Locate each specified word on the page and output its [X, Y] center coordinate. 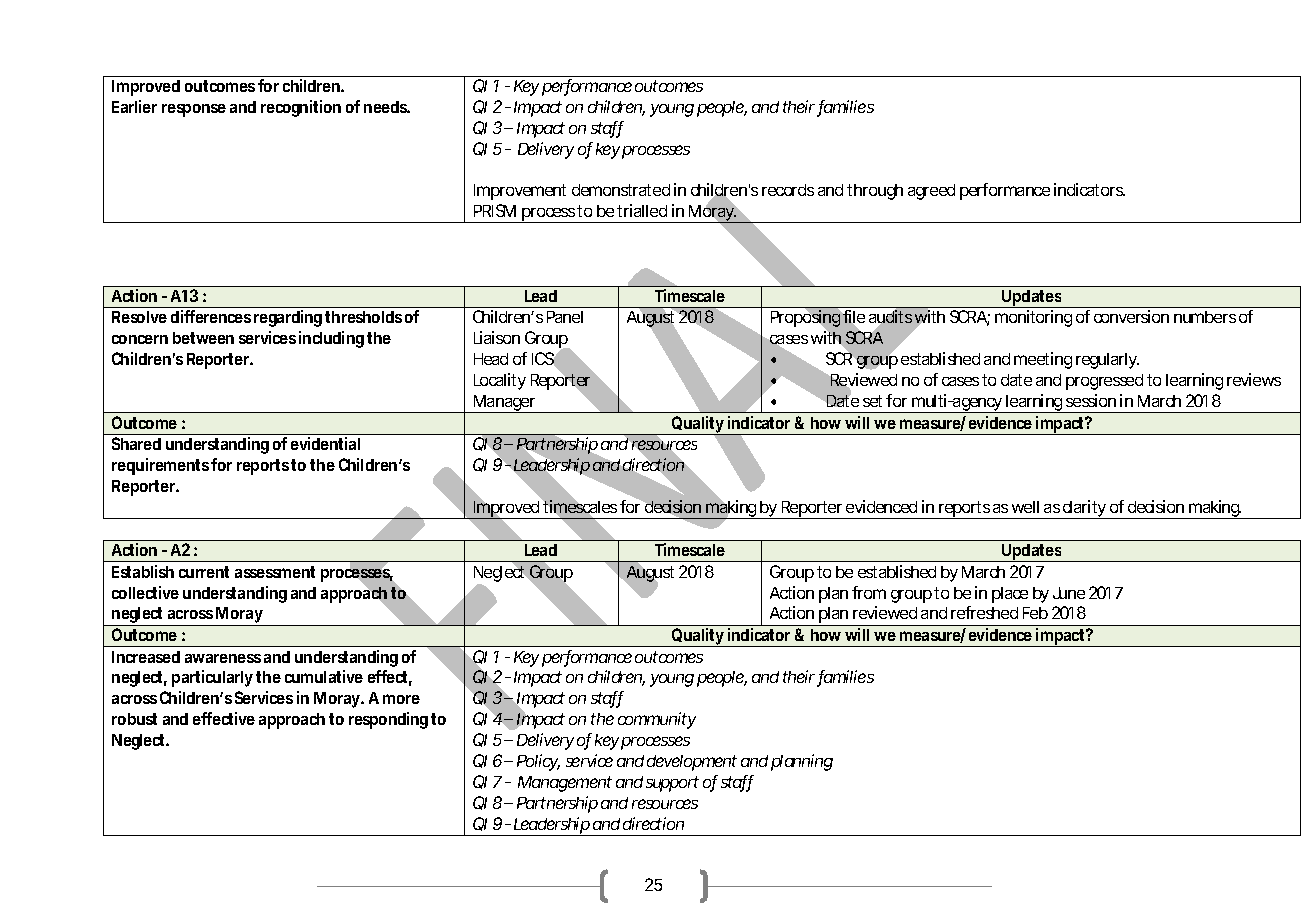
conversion [1131, 316]
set [872, 401]
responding [388, 720]
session [1091, 400]
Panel [565, 317]
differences [211, 316]
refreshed [984, 612]
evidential [325, 443]
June [1069, 593]
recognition [301, 108]
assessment [275, 572]
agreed [931, 192]
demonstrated [621, 190]
